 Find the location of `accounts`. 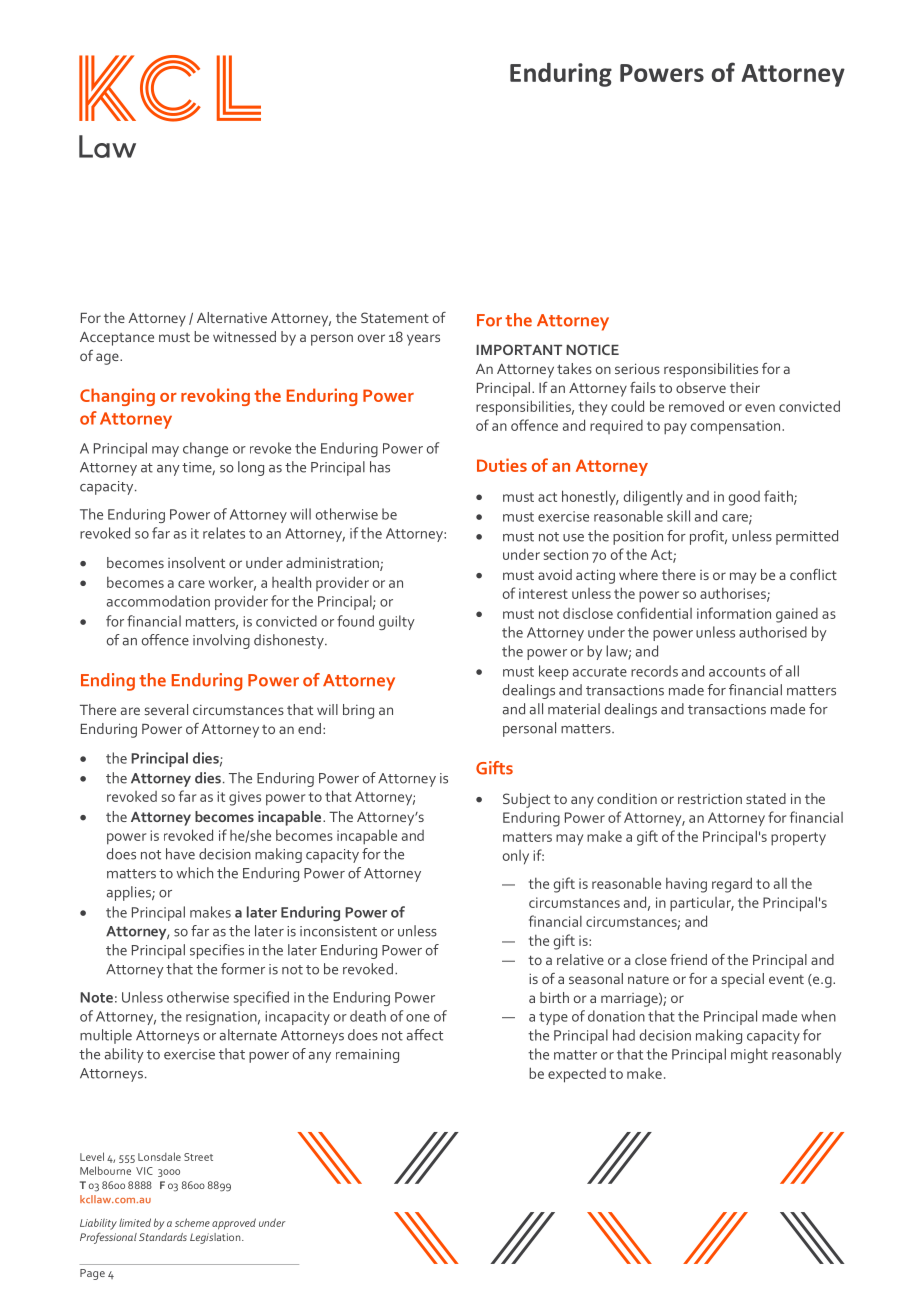

accounts is located at coordinates (737, 672).
